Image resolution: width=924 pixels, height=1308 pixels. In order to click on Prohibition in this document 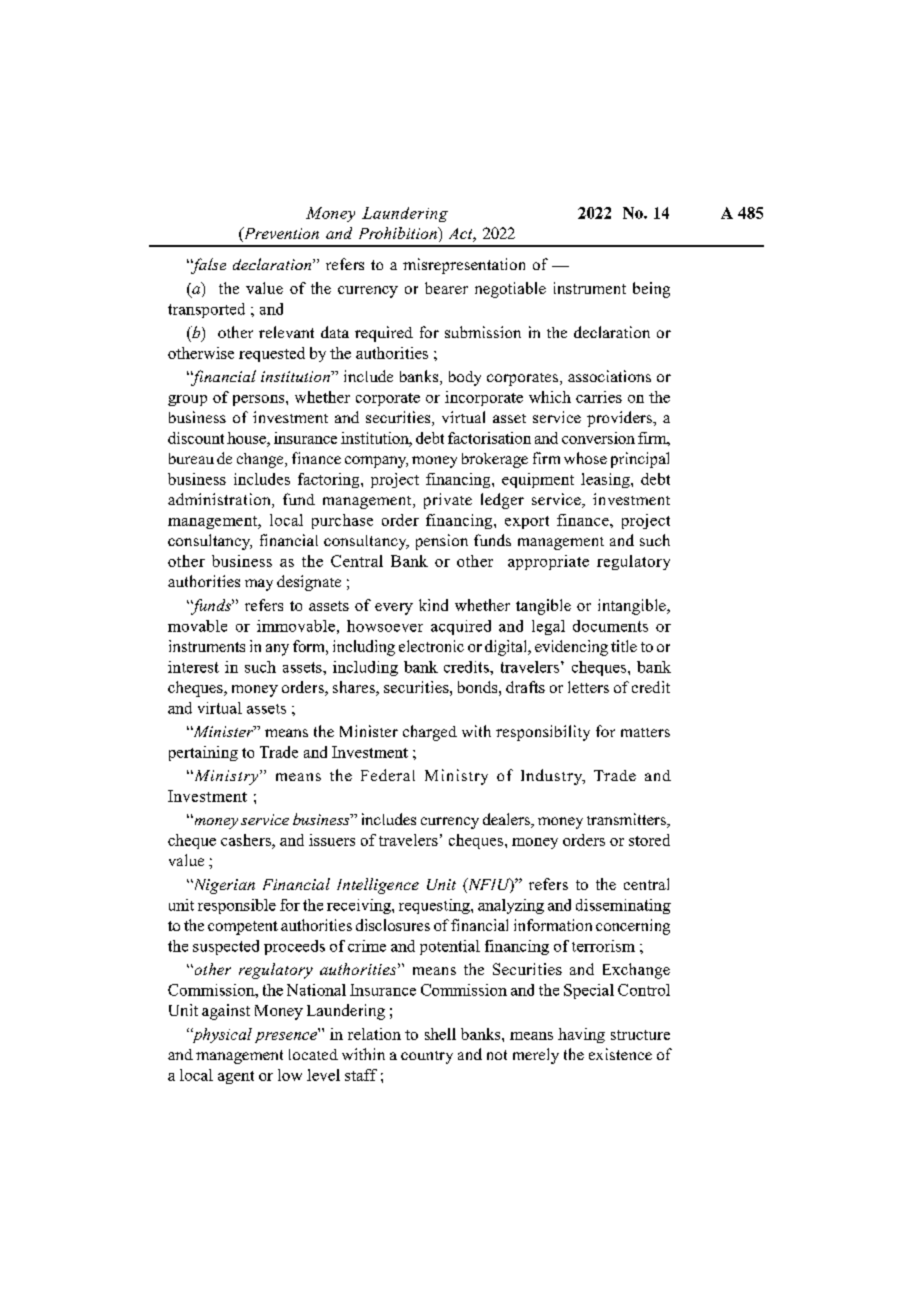, I will do `click(399, 233)`.
